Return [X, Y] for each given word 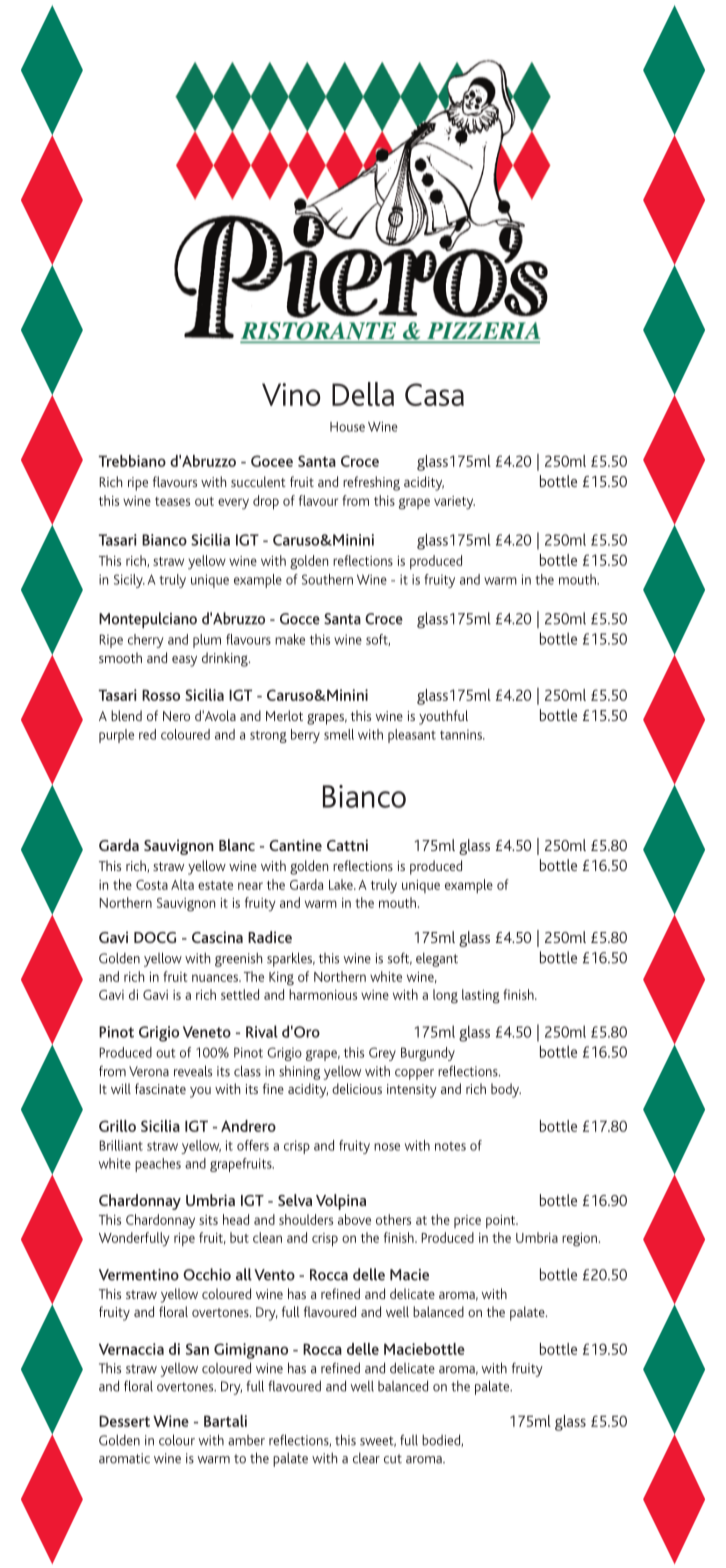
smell [339, 734]
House [347, 427]
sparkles [291, 959]
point [502, 1222]
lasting [481, 996]
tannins [462, 734]
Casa [434, 394]
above [354, 1219]
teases [172, 501]
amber [246, 1440]
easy [184, 661]
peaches [158, 1165]
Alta [182, 884]
